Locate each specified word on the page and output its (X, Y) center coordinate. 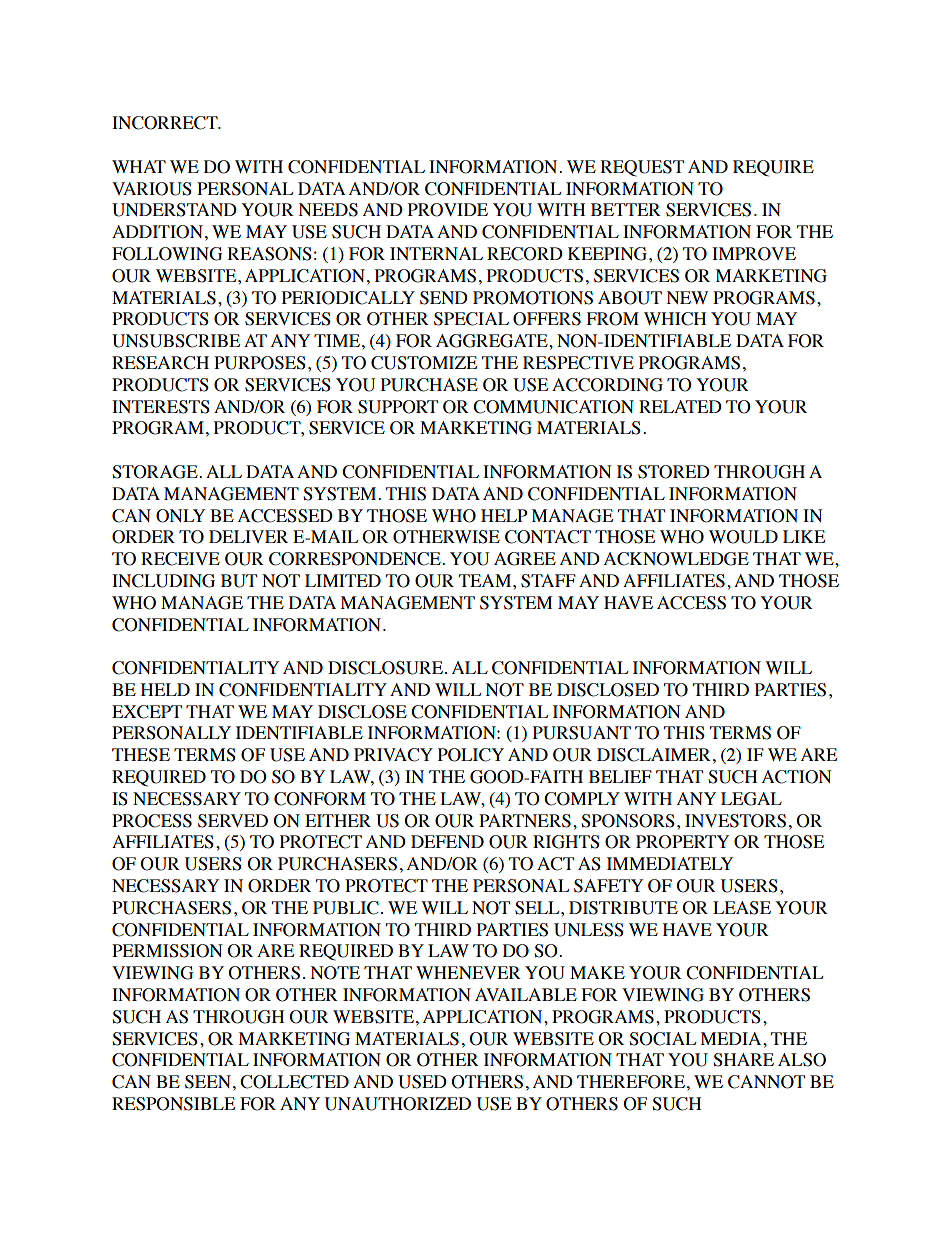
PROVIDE (448, 210)
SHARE (743, 1060)
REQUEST (642, 168)
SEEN (208, 1082)
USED (422, 1082)
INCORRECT (166, 123)
